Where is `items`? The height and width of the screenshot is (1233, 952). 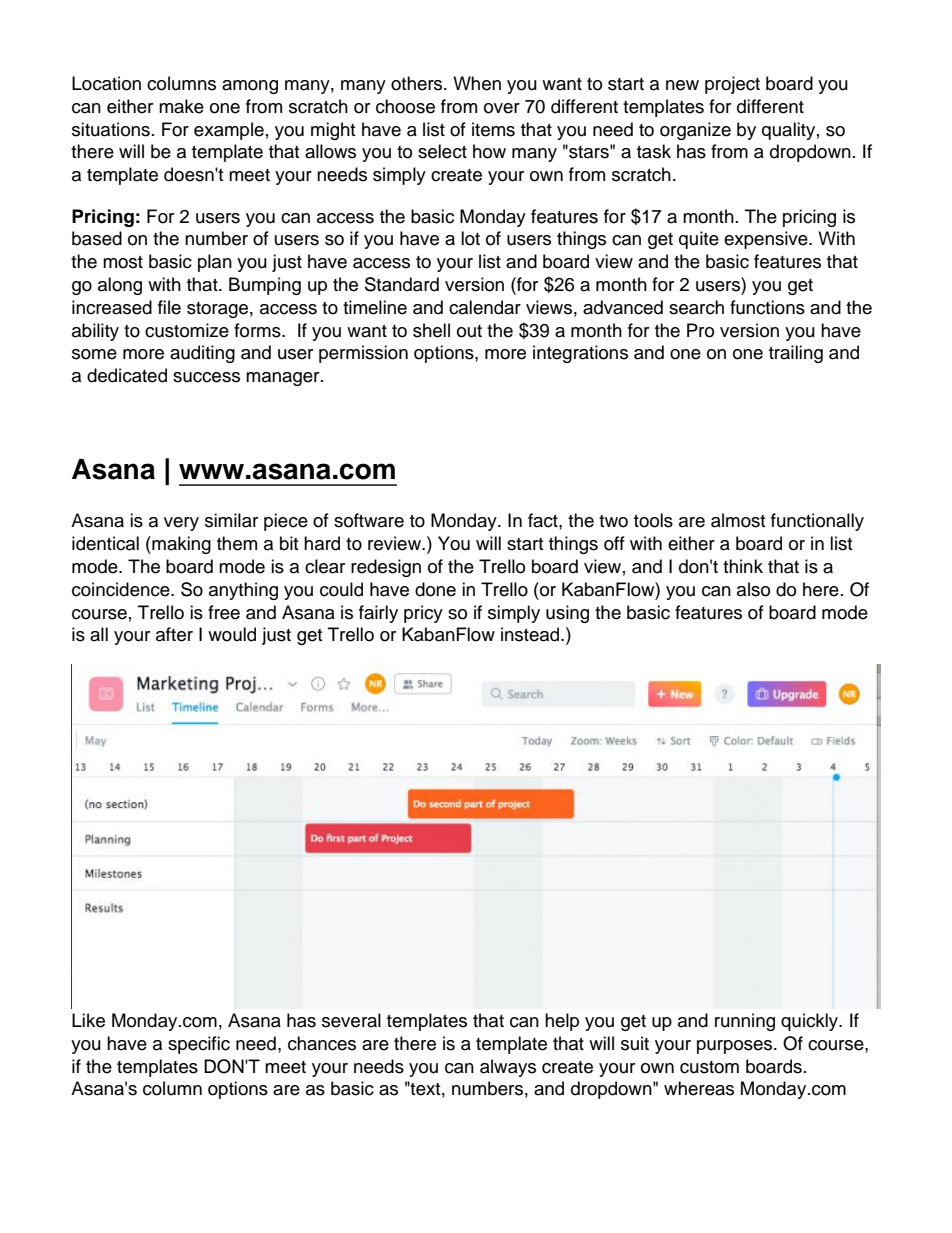
items is located at coordinates (493, 129).
